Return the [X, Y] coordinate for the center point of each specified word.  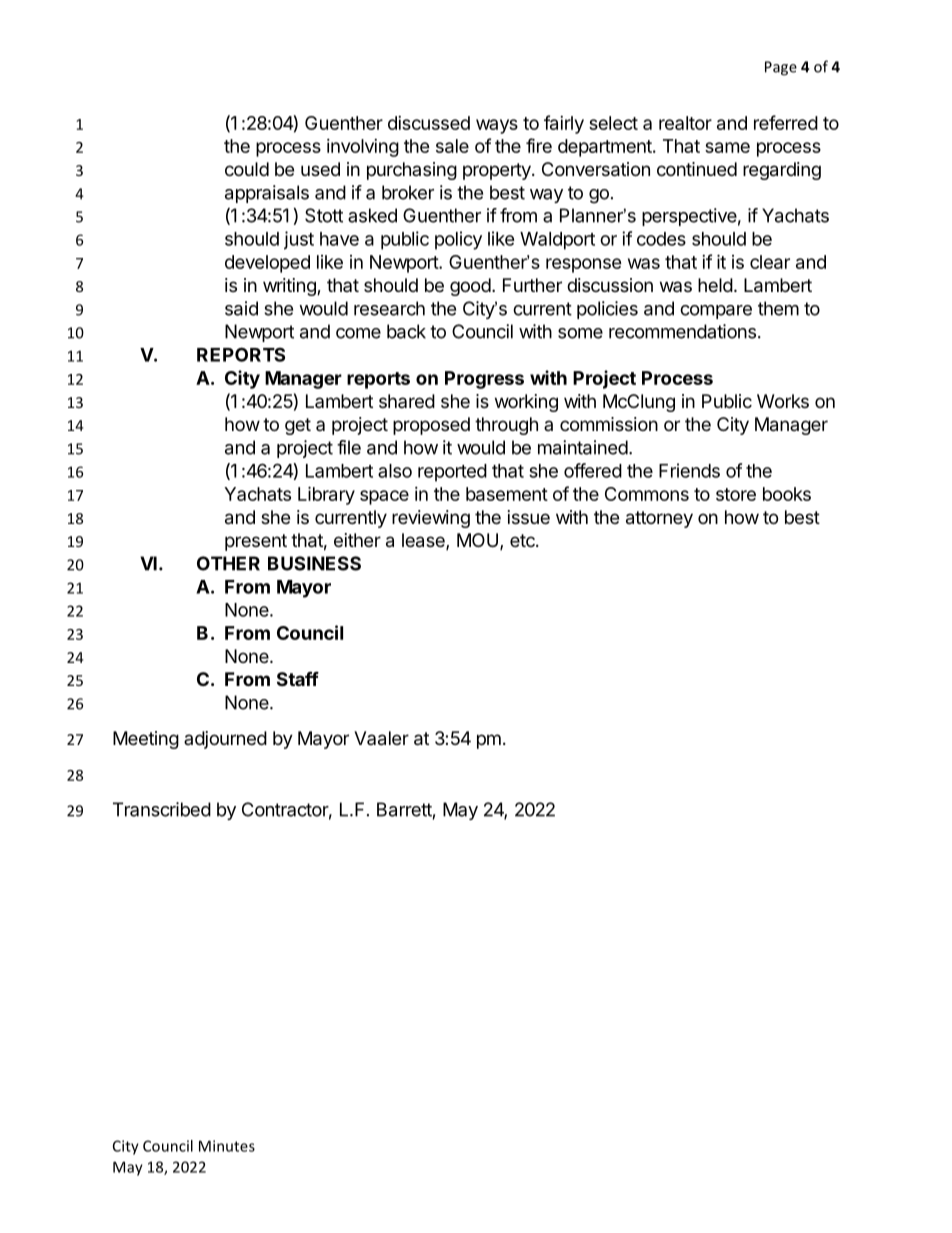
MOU [477, 540]
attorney [659, 519]
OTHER [228, 563]
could [247, 169]
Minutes [227, 1146]
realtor [685, 123]
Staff [298, 678]
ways [497, 126]
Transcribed [162, 809]
